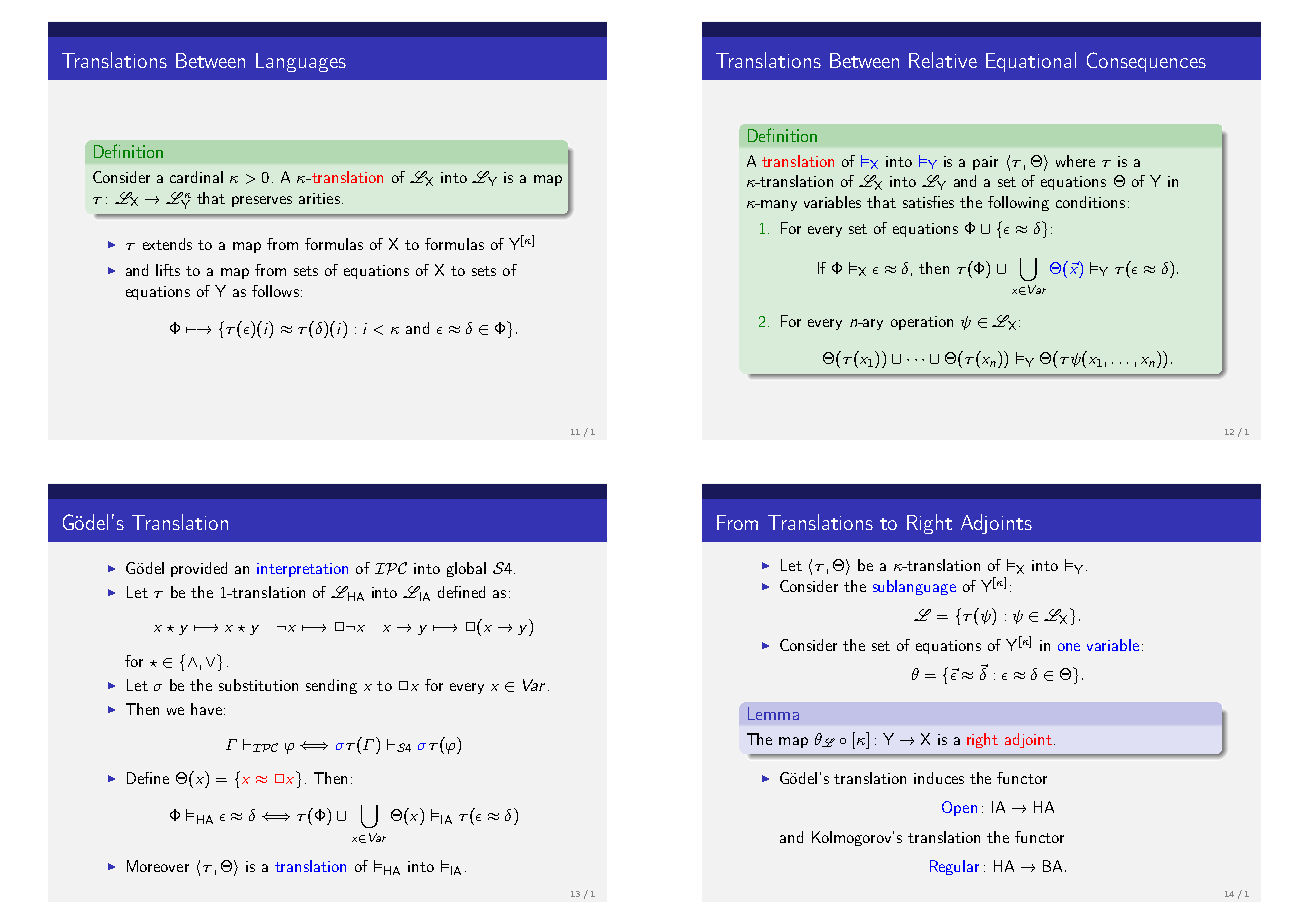 Image resolution: width=1308 pixels, height=924 pixels. Describe the element at coordinates (466, 569) in the screenshot. I see `global` at that location.
